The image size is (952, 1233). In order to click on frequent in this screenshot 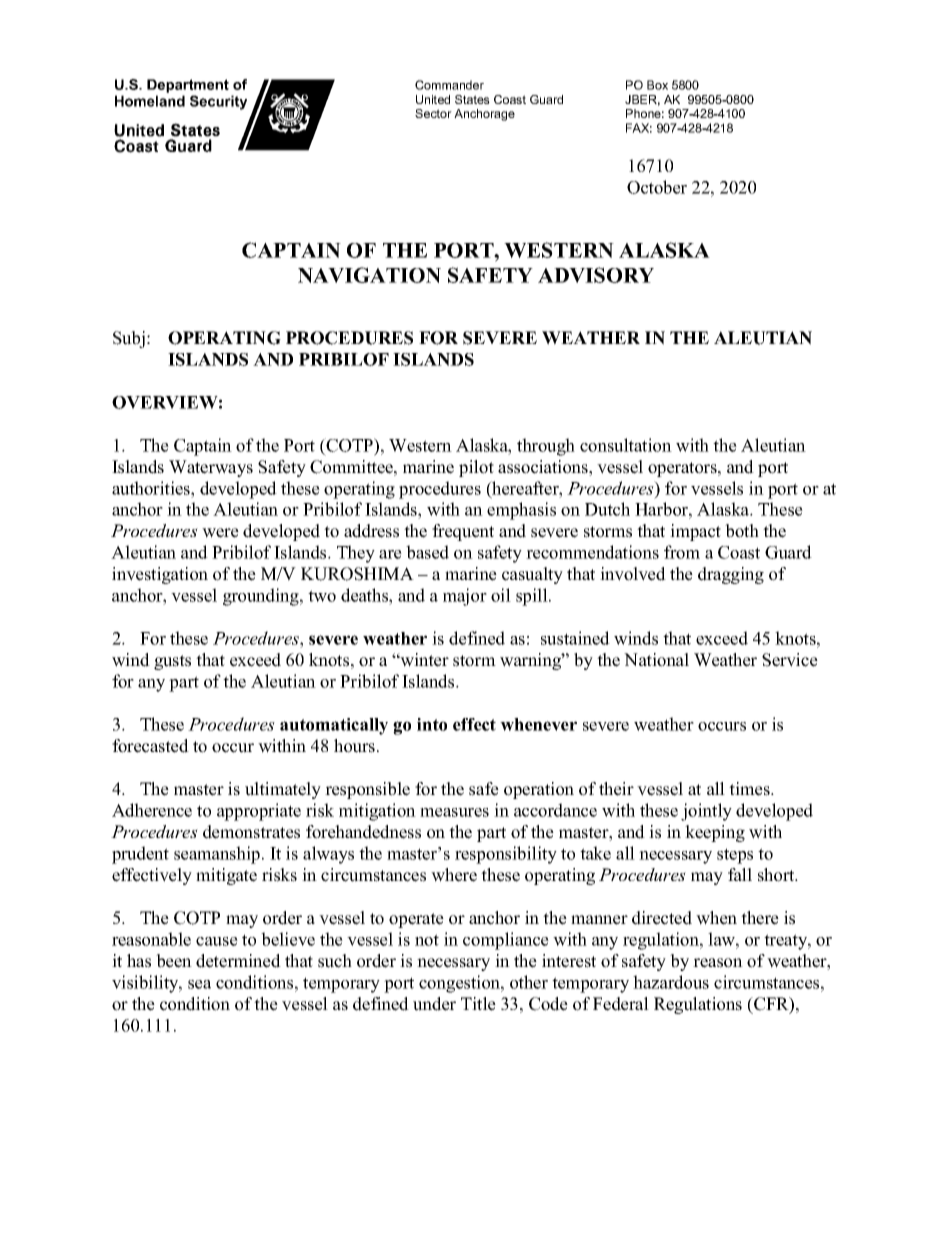, I will do `click(463, 532)`.
